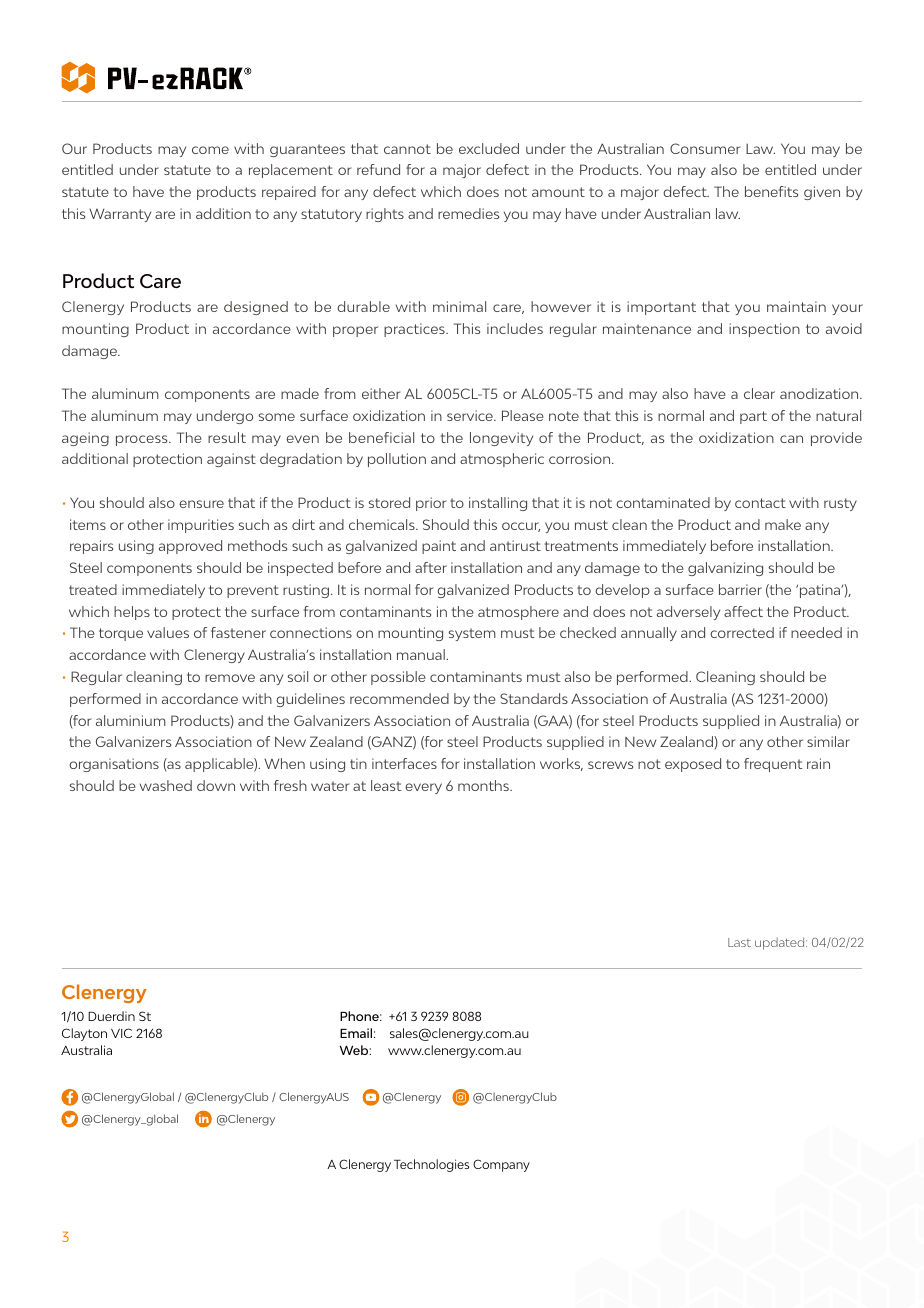  Describe the element at coordinates (742, 632) in the image. I see `corrected` at that location.
